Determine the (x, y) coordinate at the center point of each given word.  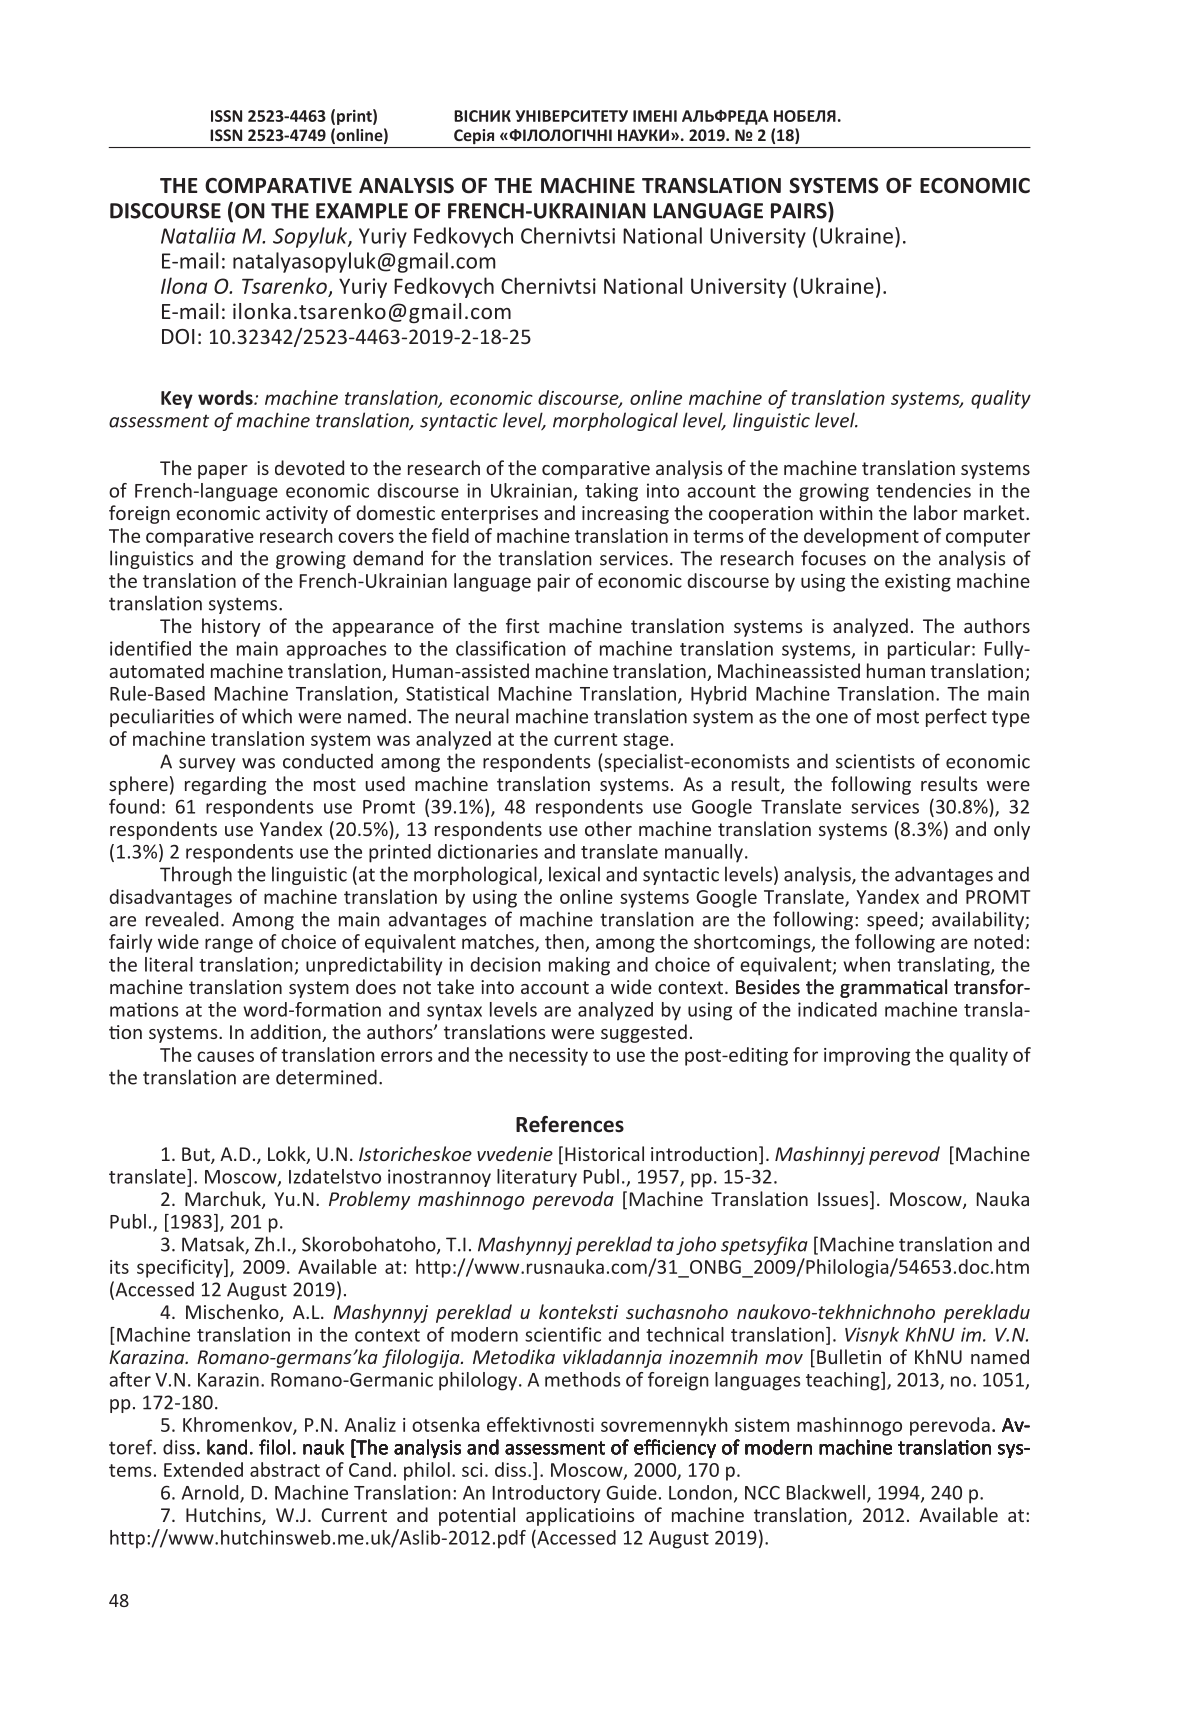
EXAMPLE (362, 211)
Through (196, 875)
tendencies (923, 490)
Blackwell (826, 1492)
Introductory (546, 1494)
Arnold (211, 1493)
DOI (178, 336)
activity (297, 515)
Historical (604, 1153)
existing (918, 583)
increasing (625, 515)
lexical (574, 874)
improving (867, 1057)
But (197, 1155)
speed (893, 920)
